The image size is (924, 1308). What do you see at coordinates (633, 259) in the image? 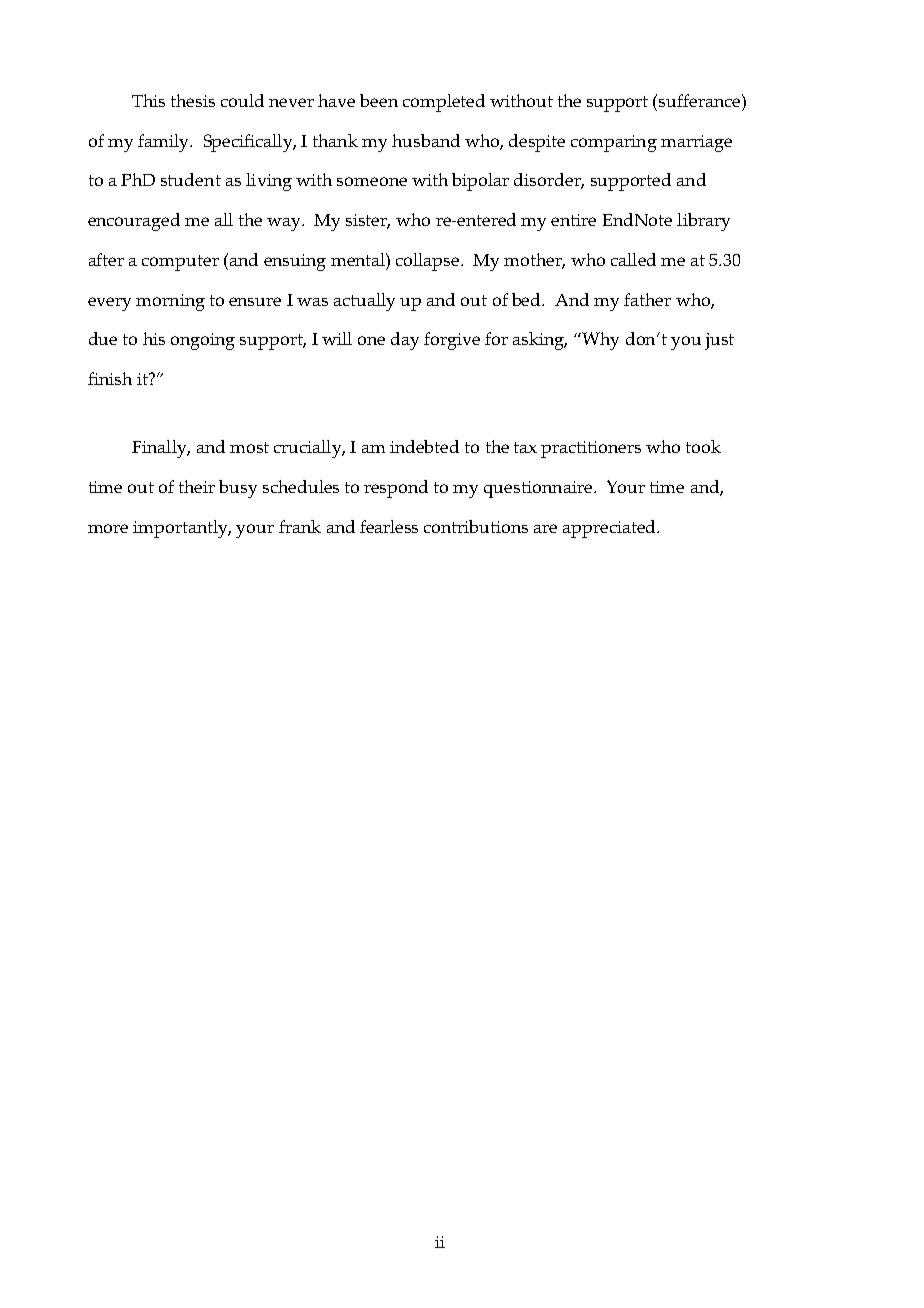
I see `called` at bounding box center [633, 259].
